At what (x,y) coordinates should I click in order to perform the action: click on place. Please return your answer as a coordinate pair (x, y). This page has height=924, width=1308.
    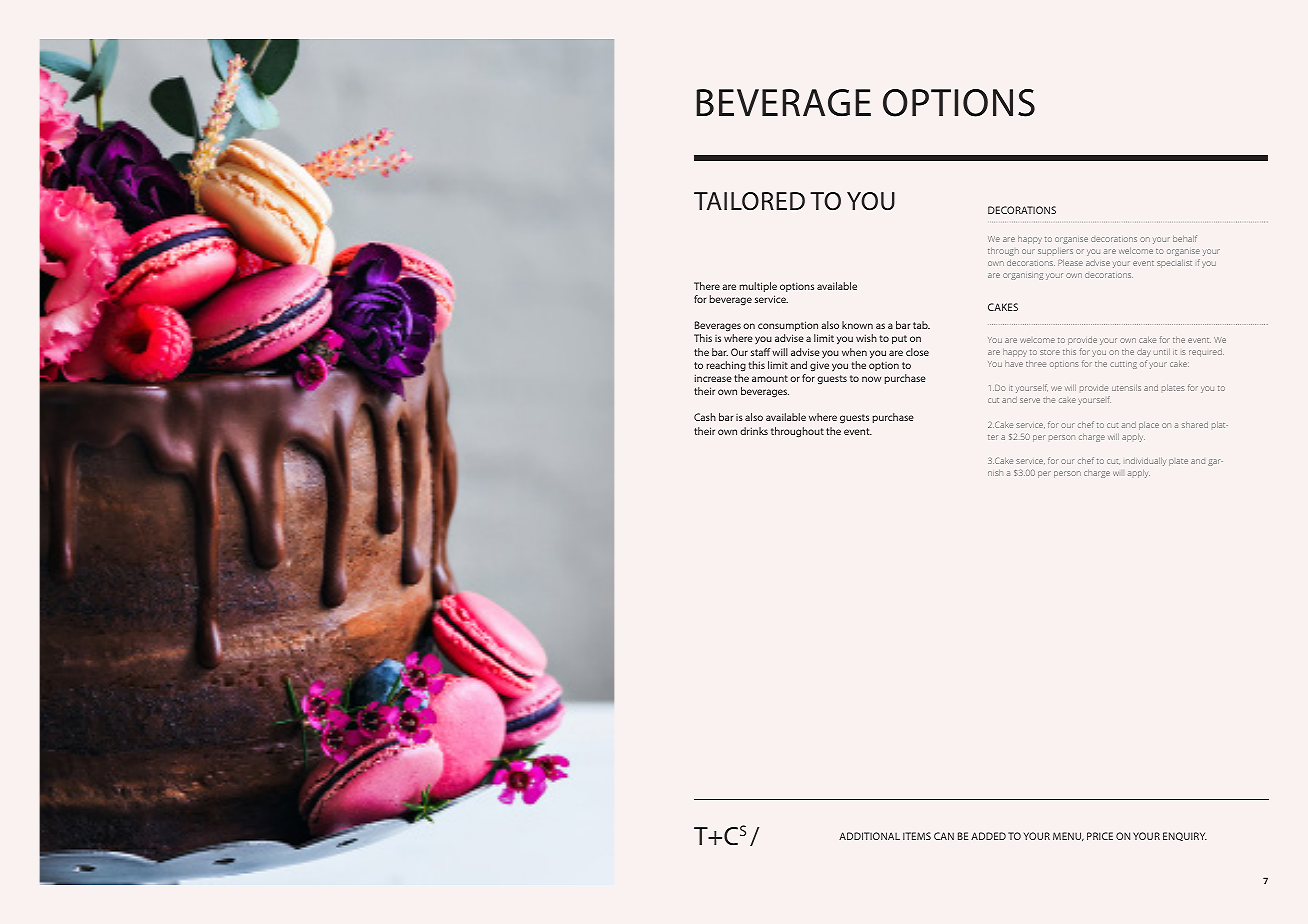
    Looking at the image, I should click on (1149, 426).
